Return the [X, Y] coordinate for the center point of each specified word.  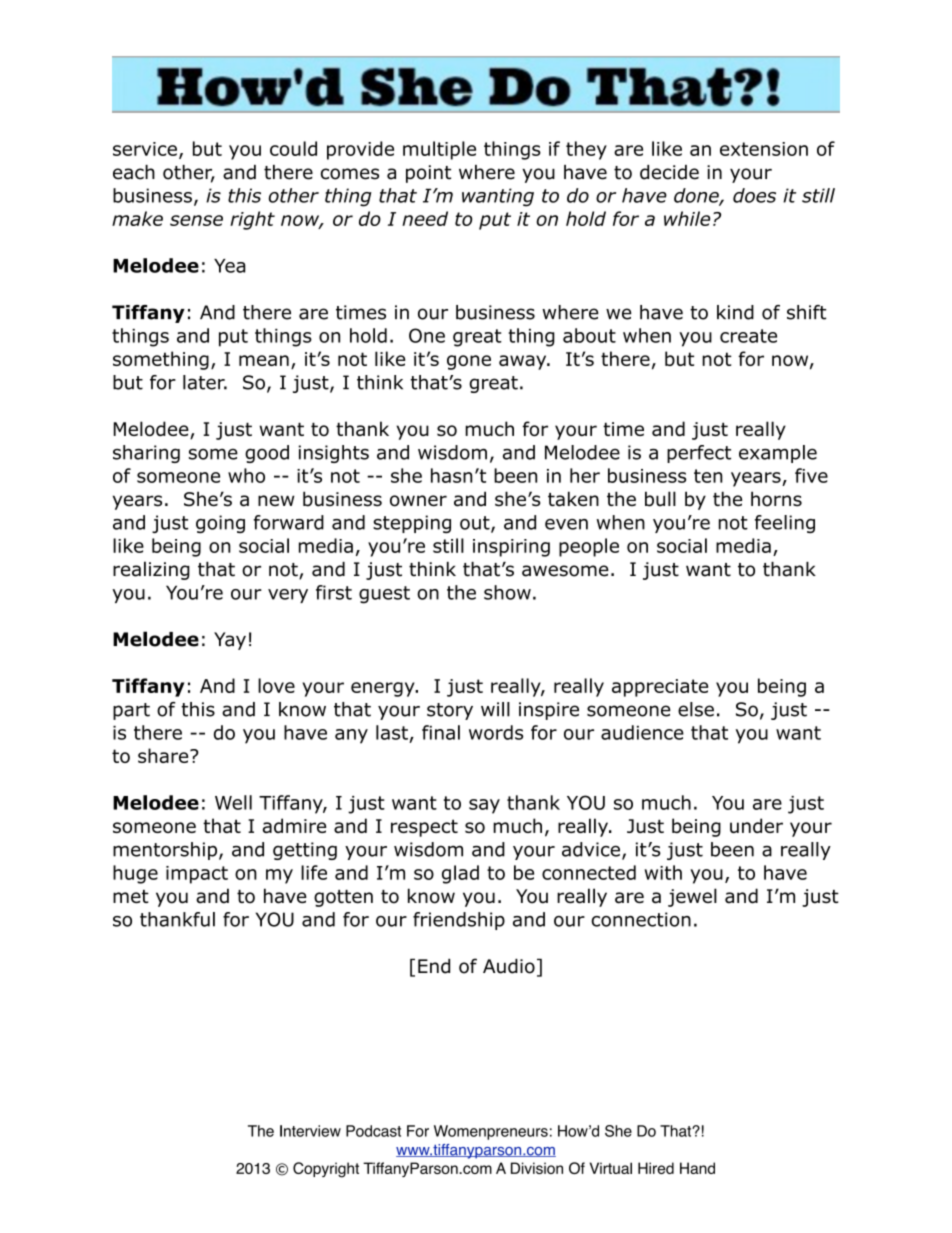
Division [537, 1168]
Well [233, 802]
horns [776, 499]
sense [196, 220]
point [428, 174]
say [484, 806]
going [220, 524]
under [756, 825]
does [754, 195]
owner [418, 501]
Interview [310, 1131]
